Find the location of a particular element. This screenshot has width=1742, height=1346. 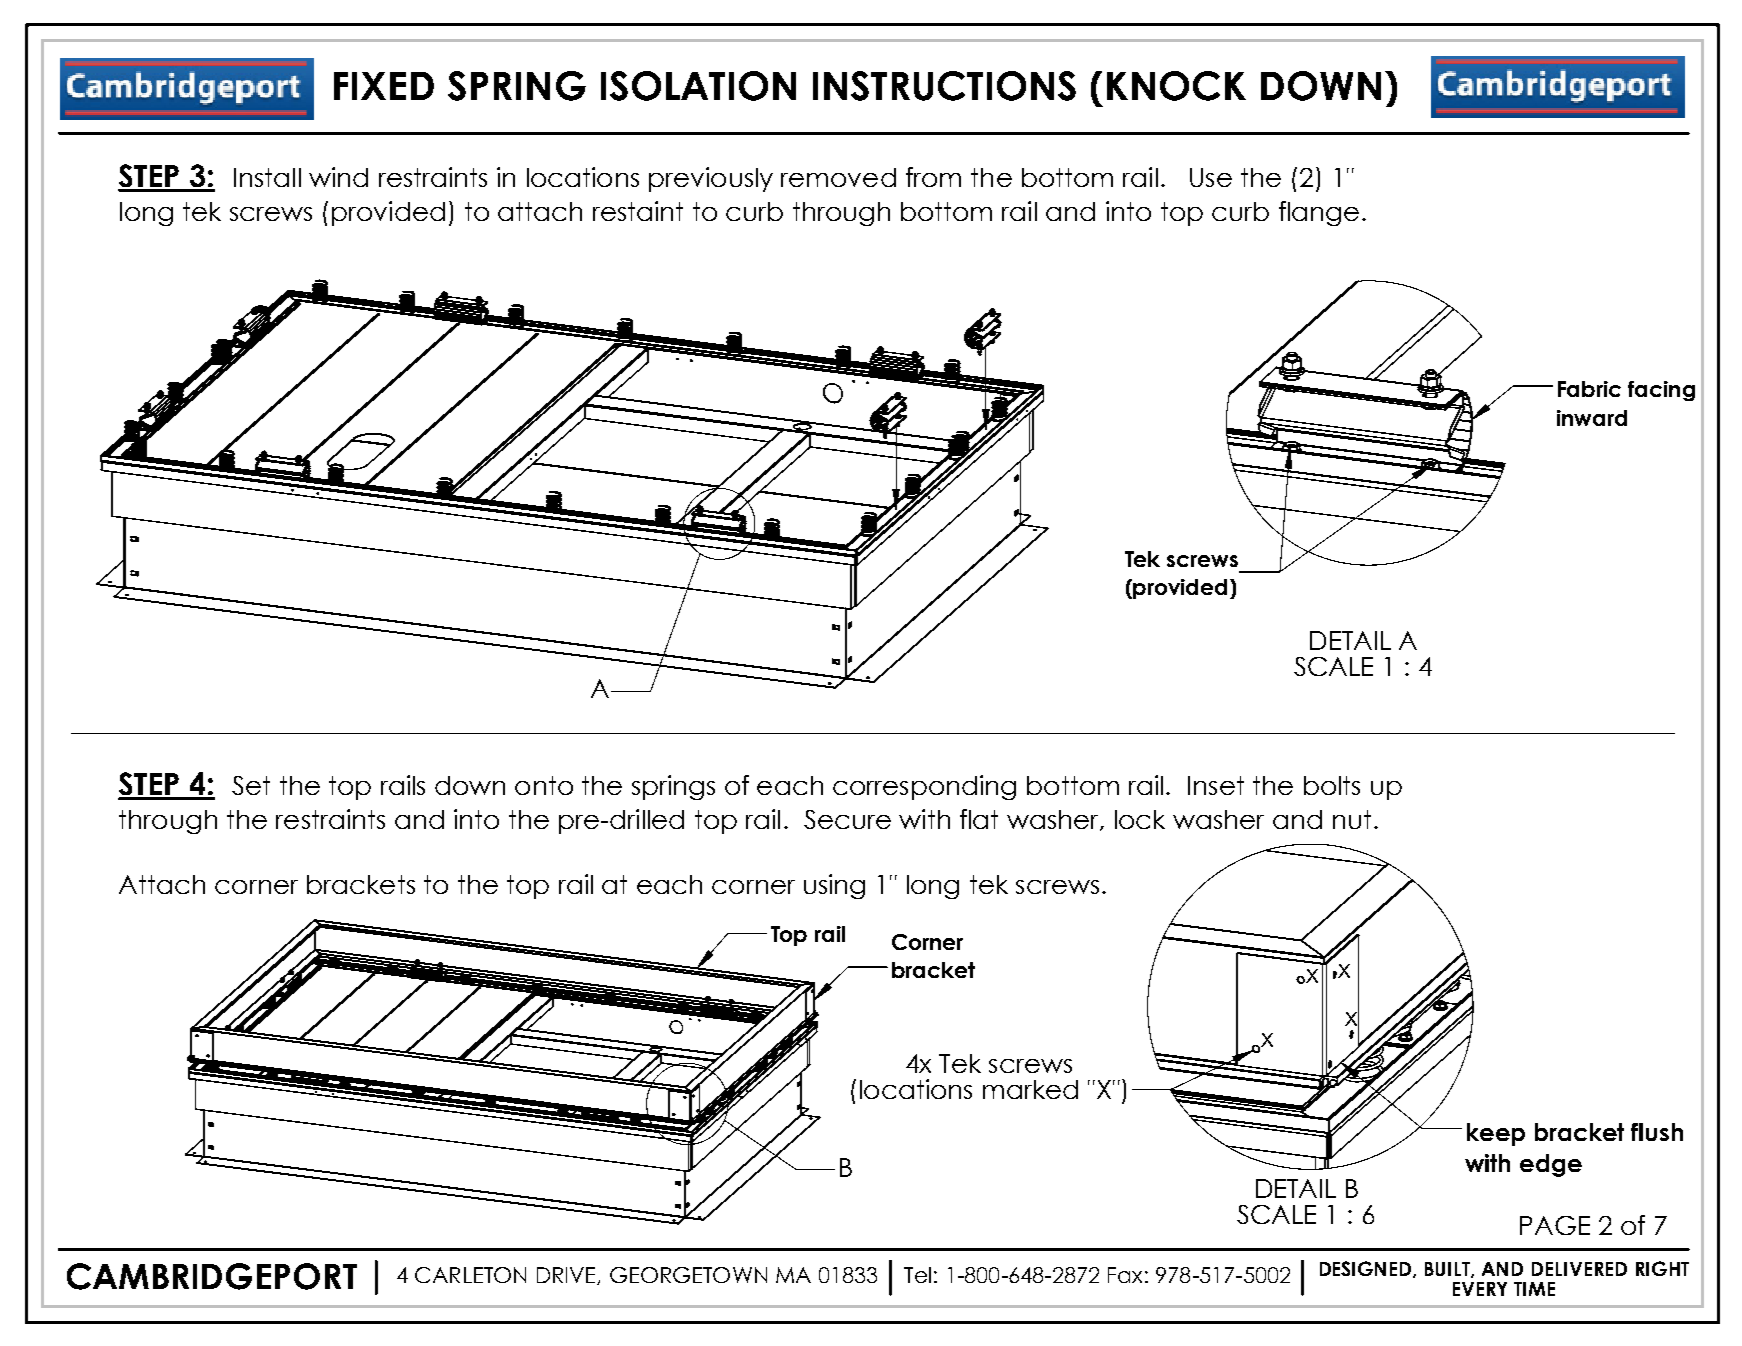

flange is located at coordinates (1319, 213).
